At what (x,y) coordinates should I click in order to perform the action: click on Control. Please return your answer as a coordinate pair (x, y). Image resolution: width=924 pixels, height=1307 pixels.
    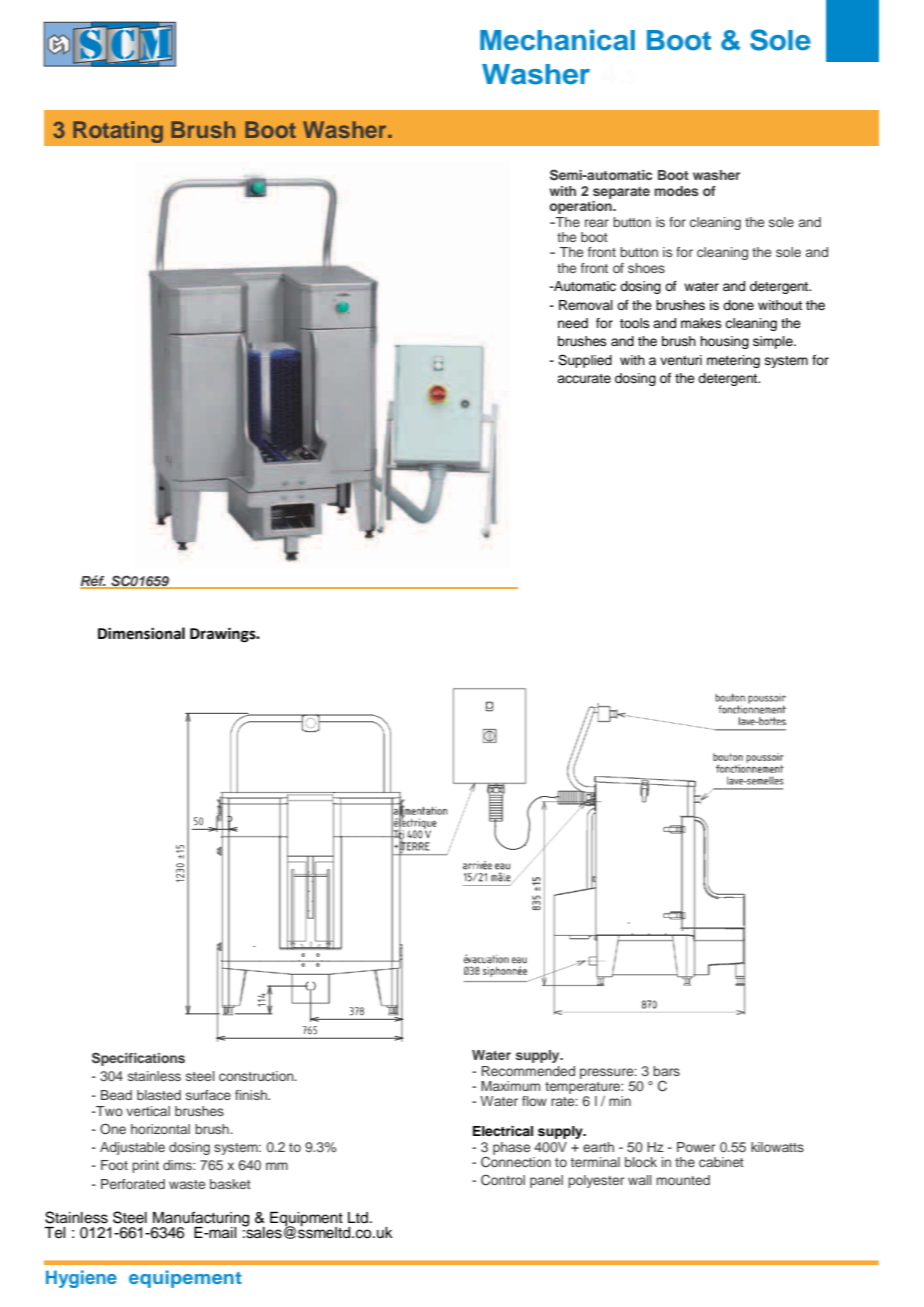
    Looking at the image, I should click on (503, 1180).
